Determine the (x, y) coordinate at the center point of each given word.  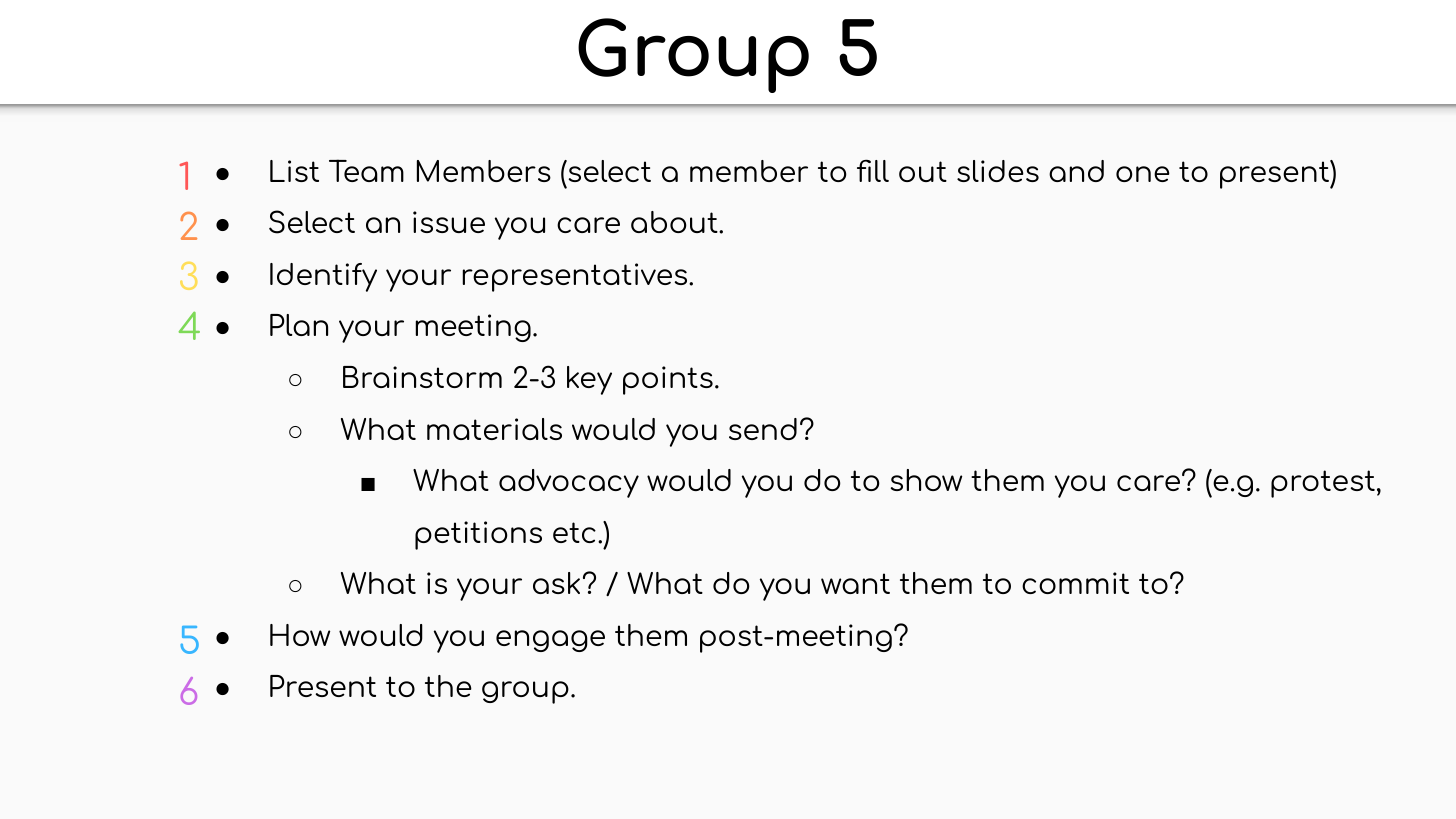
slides (998, 171)
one (1143, 174)
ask (556, 583)
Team (366, 170)
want (855, 583)
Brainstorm (422, 377)
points (668, 380)
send (763, 429)
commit (1075, 583)
